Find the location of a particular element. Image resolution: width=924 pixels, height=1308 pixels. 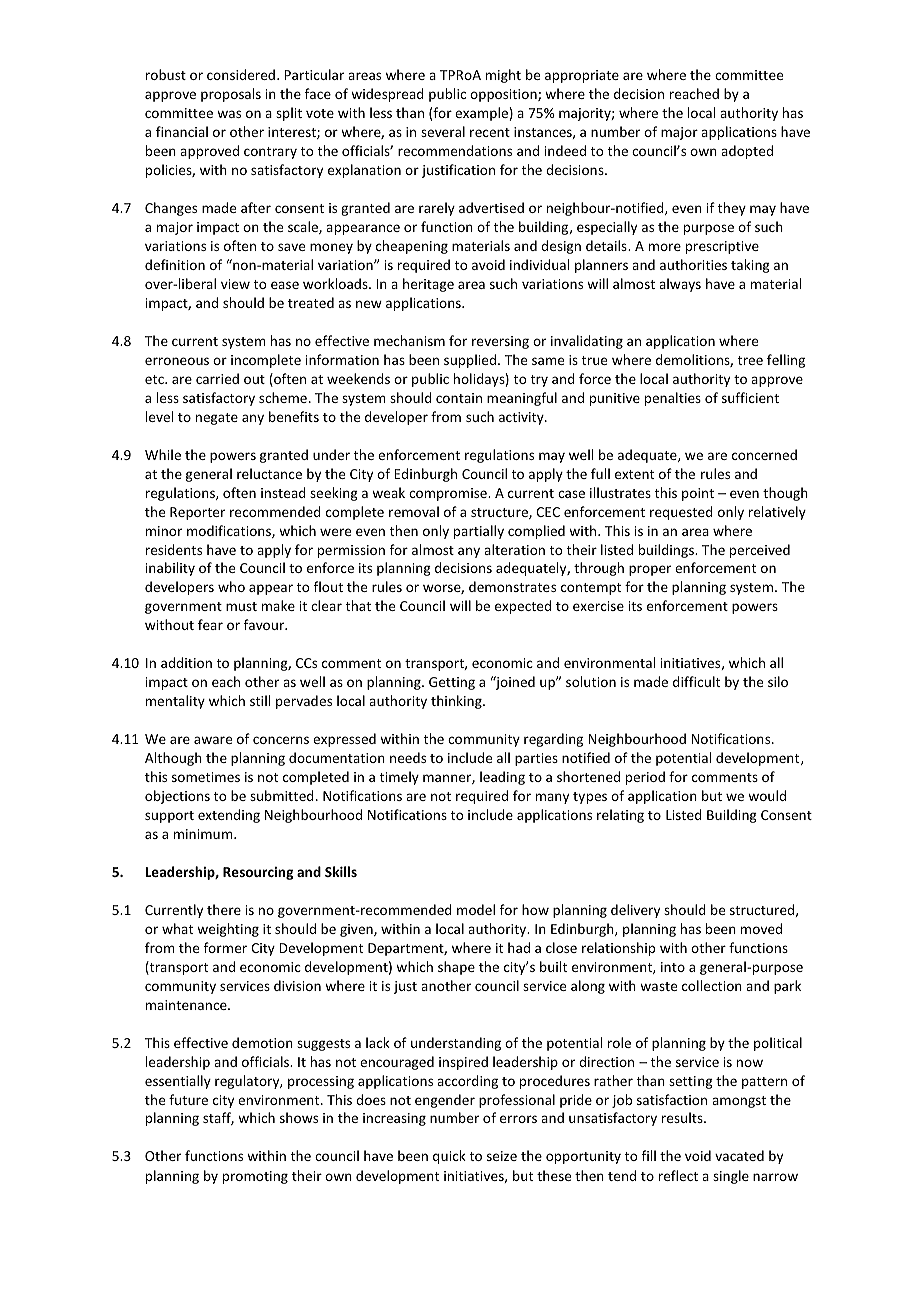

there is located at coordinates (224, 909).
